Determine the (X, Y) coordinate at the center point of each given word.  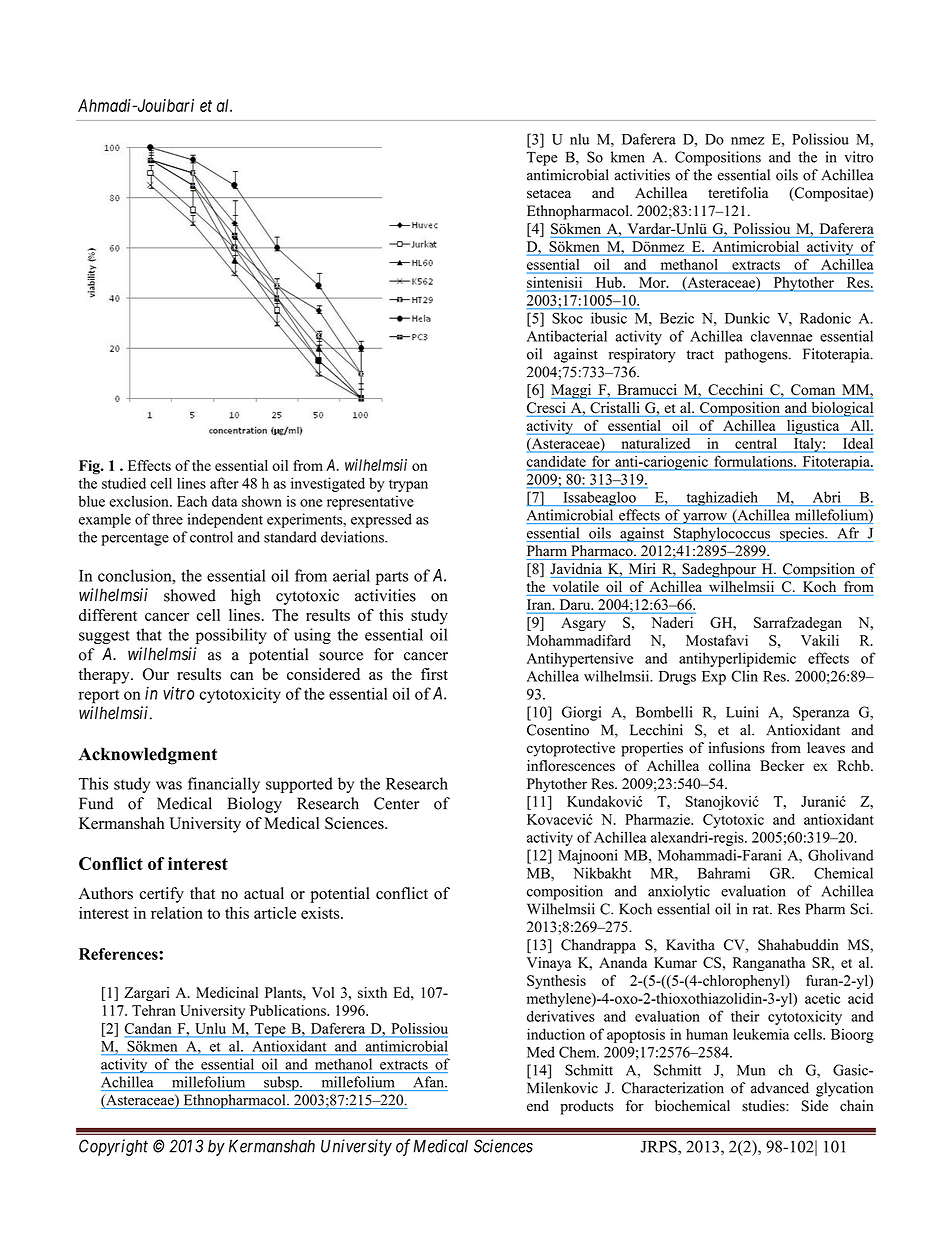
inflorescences (571, 765)
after (224, 483)
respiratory (642, 355)
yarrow (705, 518)
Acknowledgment (148, 756)
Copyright (113, 1147)
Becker (782, 765)
